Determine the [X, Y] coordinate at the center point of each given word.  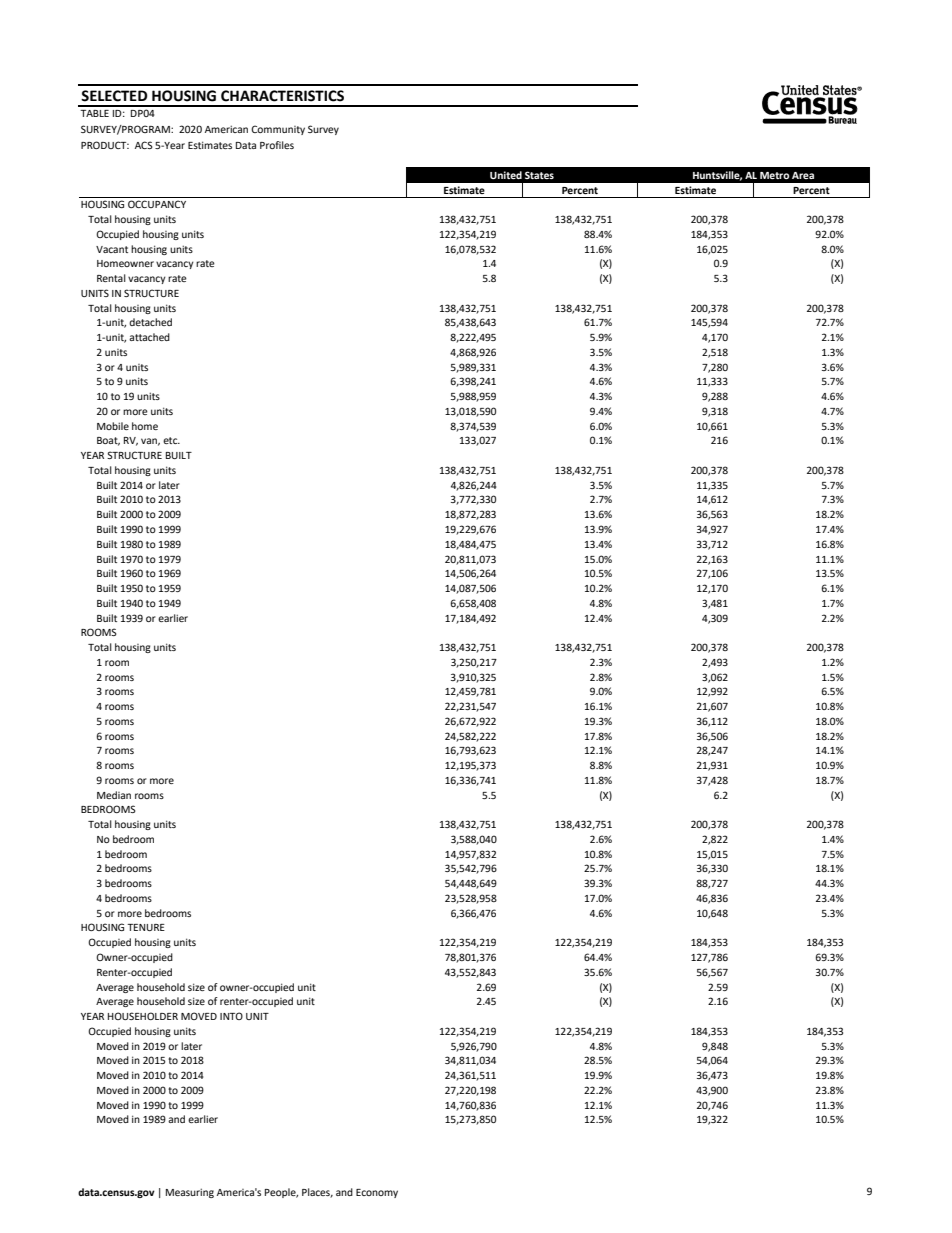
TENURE [146, 927]
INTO [231, 1016]
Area [803, 175]
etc [171, 440]
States [539, 175]
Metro [774, 175]
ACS [144, 145]
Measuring [190, 1193]
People [281, 1193]
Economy [377, 1193]
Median [114, 795]
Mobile [113, 426]
